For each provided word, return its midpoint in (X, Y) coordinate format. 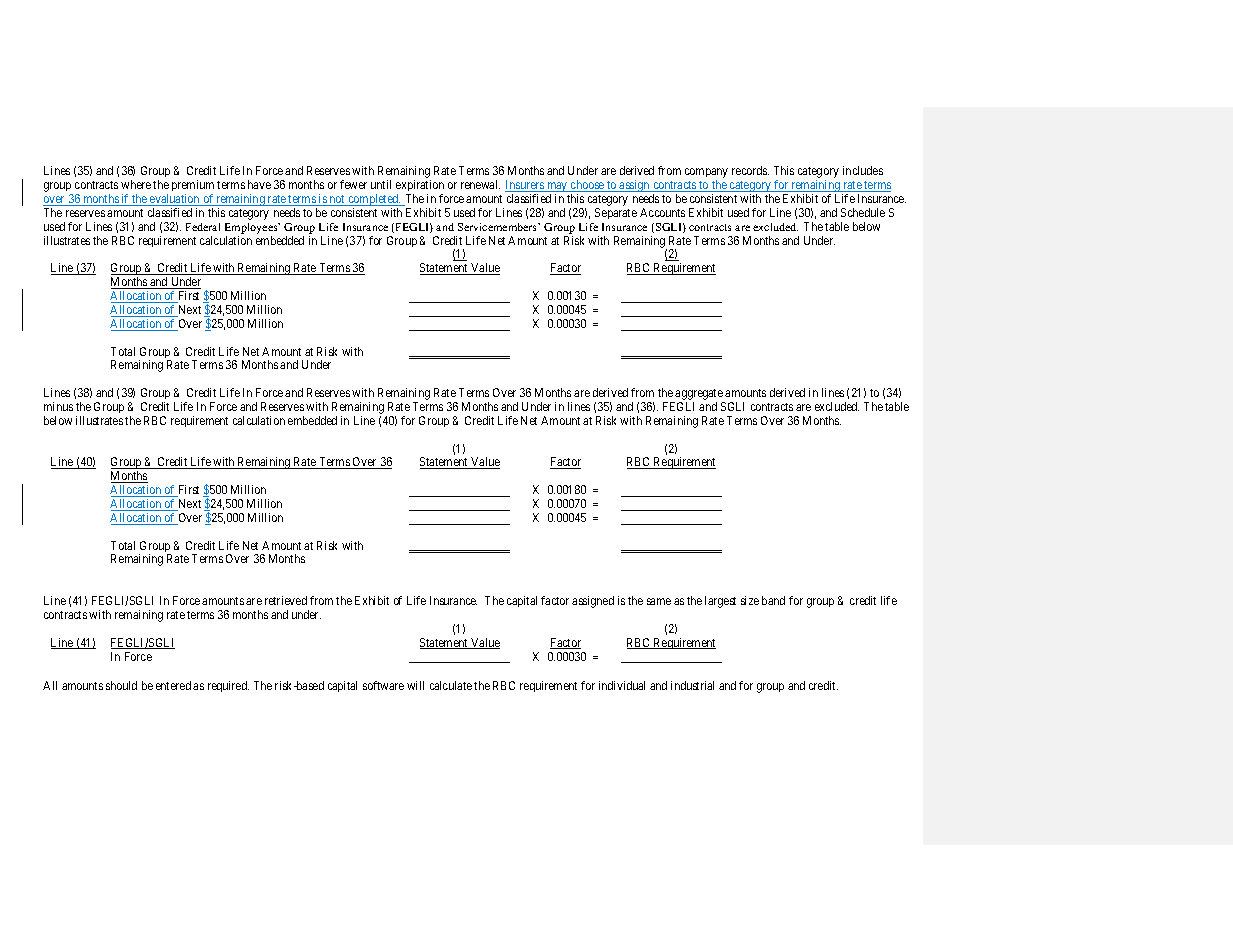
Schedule (863, 212)
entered (173, 685)
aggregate (699, 396)
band (773, 600)
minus (58, 406)
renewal (480, 184)
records (750, 170)
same (659, 601)
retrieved (286, 600)
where (136, 184)
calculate (451, 685)
